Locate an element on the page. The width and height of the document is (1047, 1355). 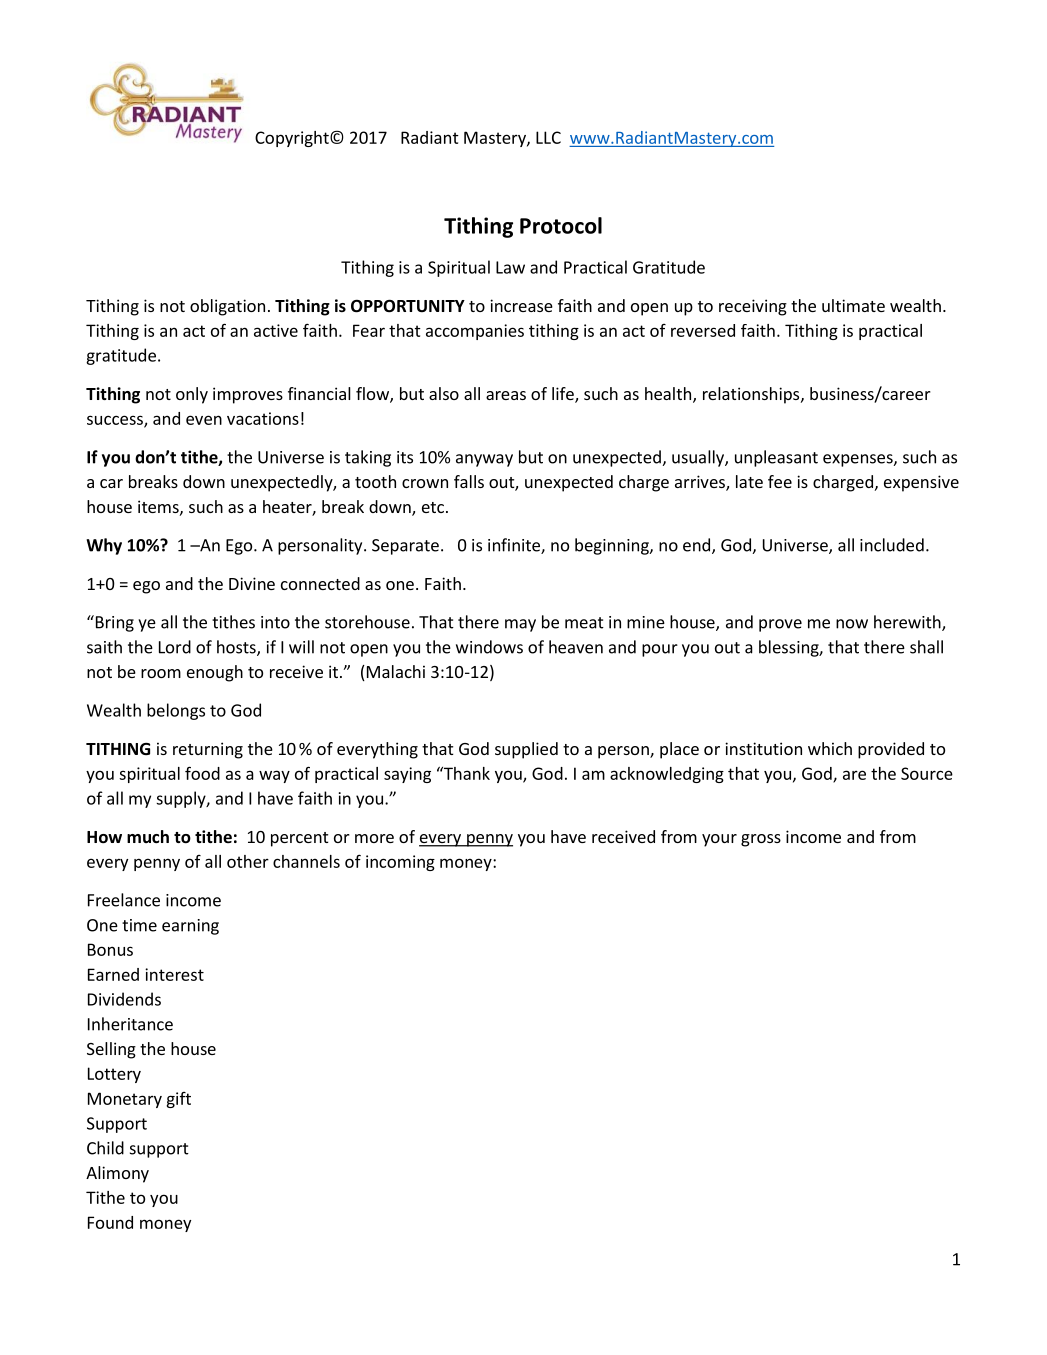
gift is located at coordinates (178, 1100).
